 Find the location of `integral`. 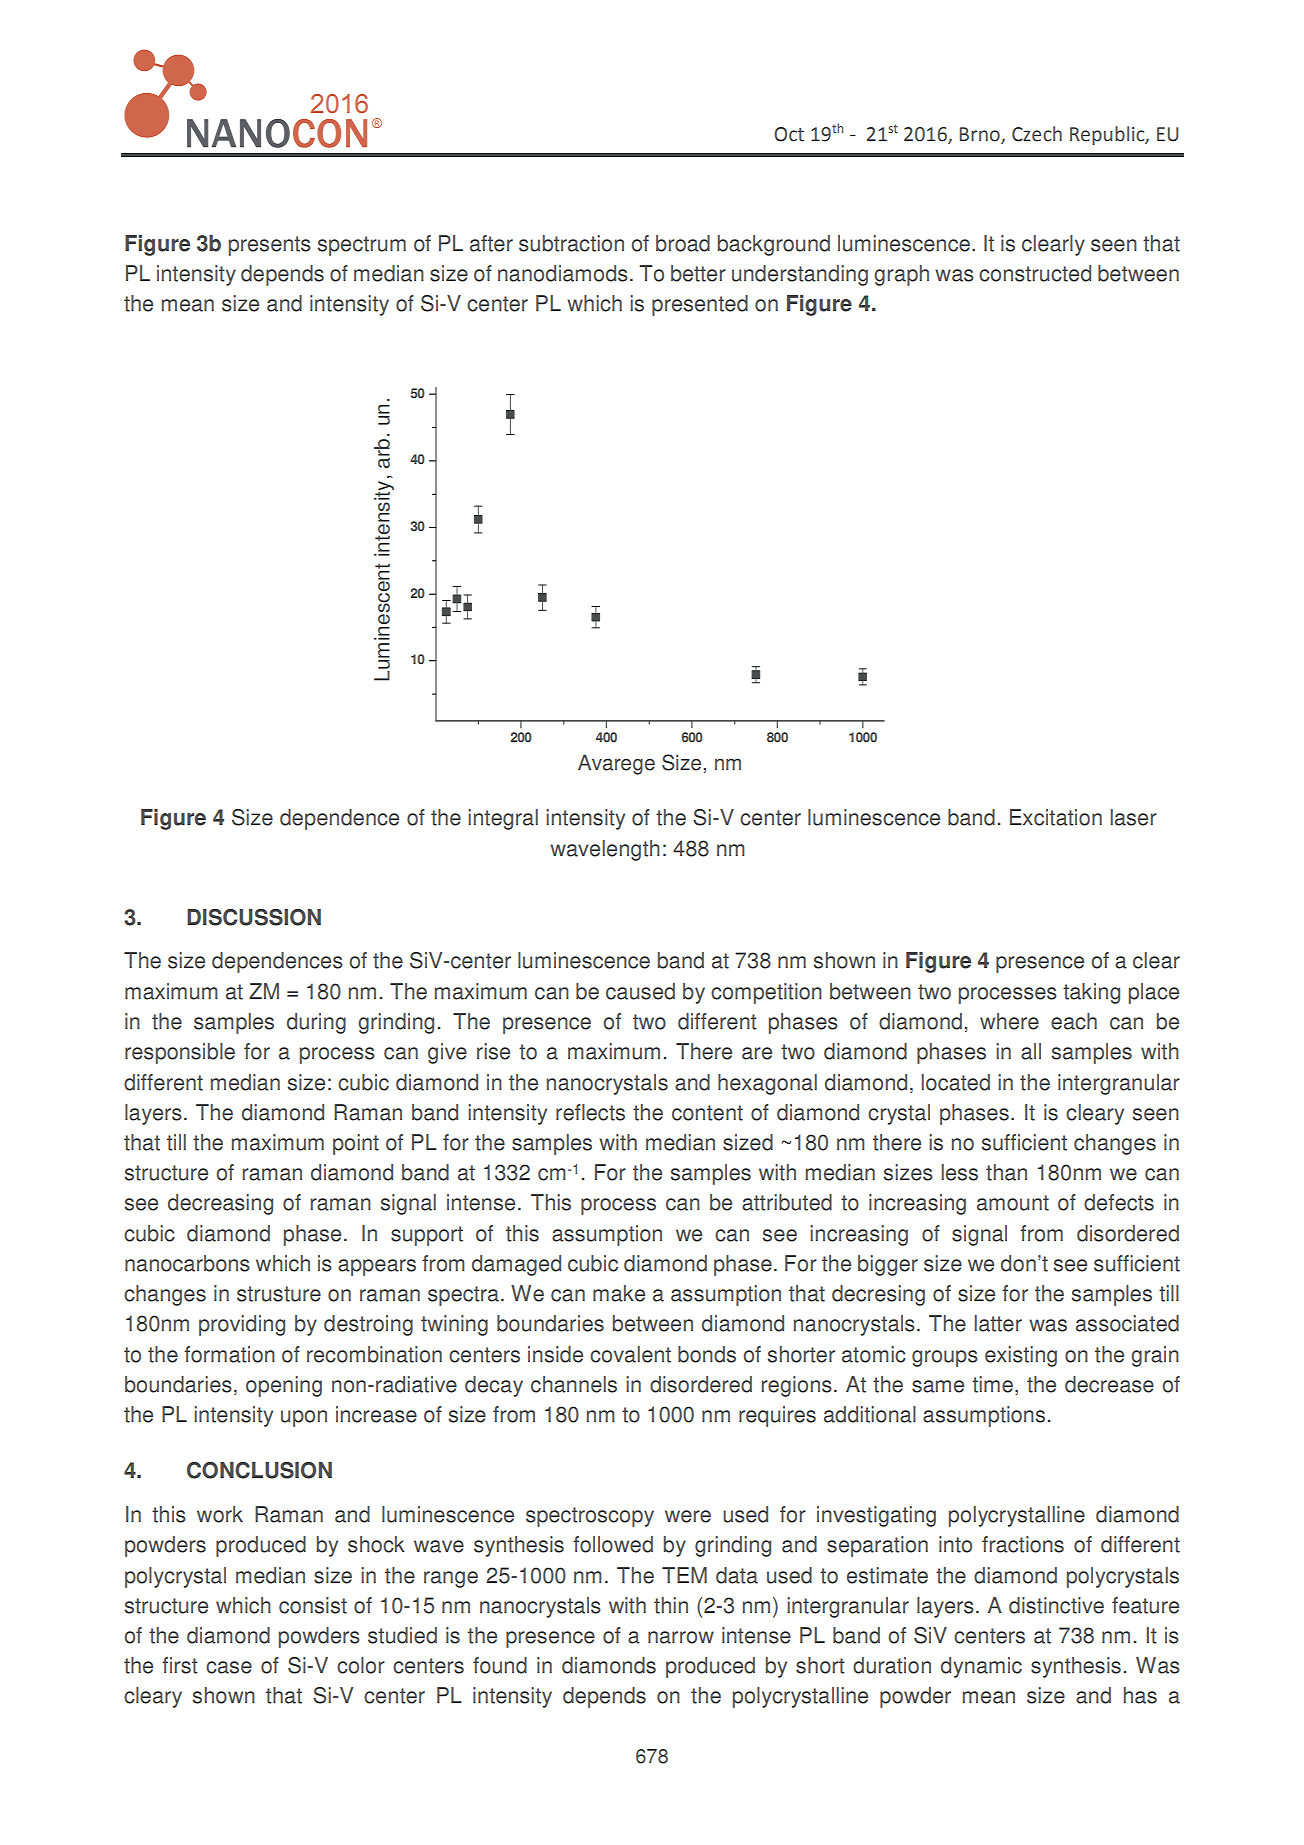

integral is located at coordinates (503, 819).
